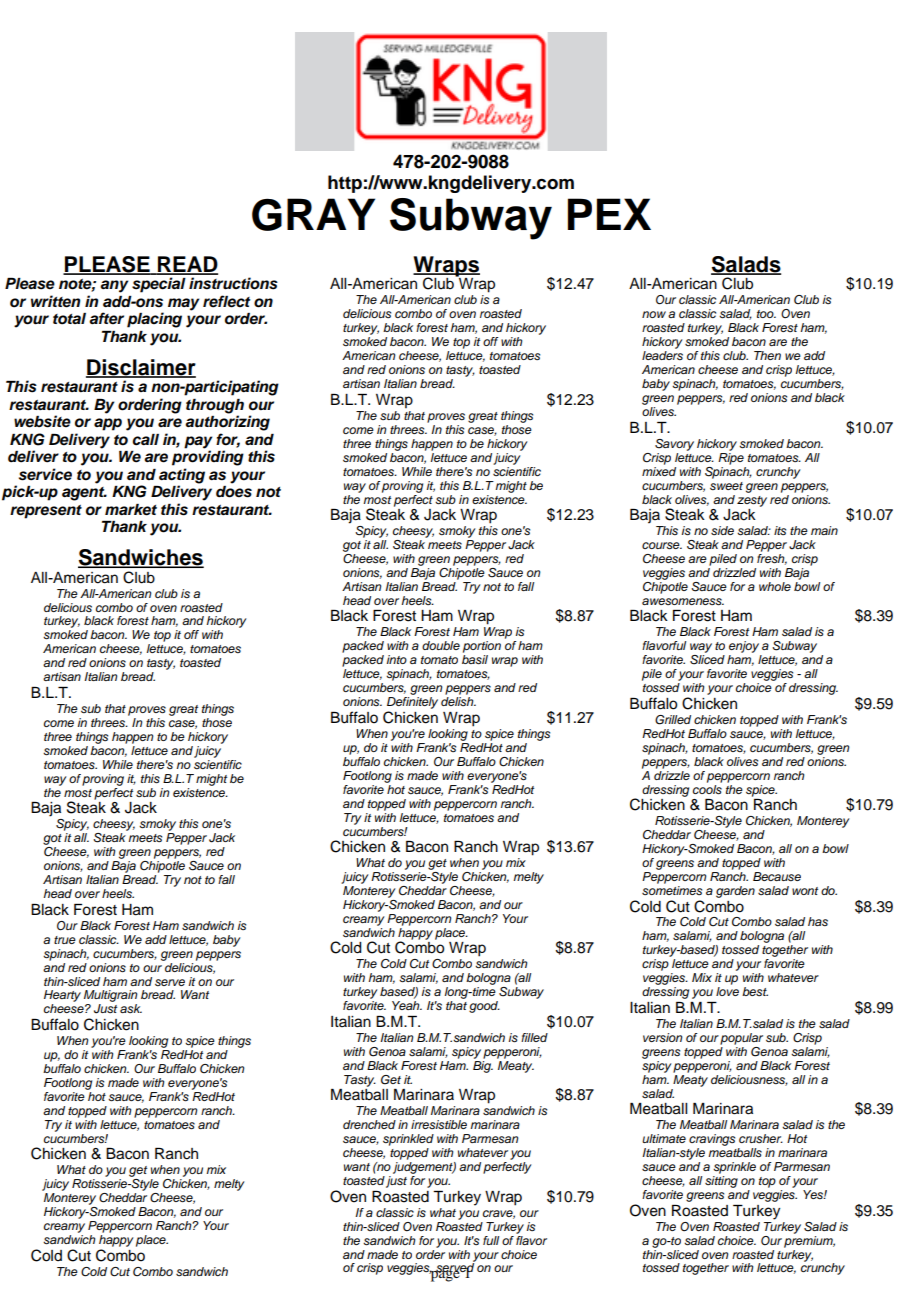 Image resolution: width=924 pixels, height=1308 pixels. What do you see at coordinates (707, 788) in the screenshot?
I see `cools` at bounding box center [707, 788].
